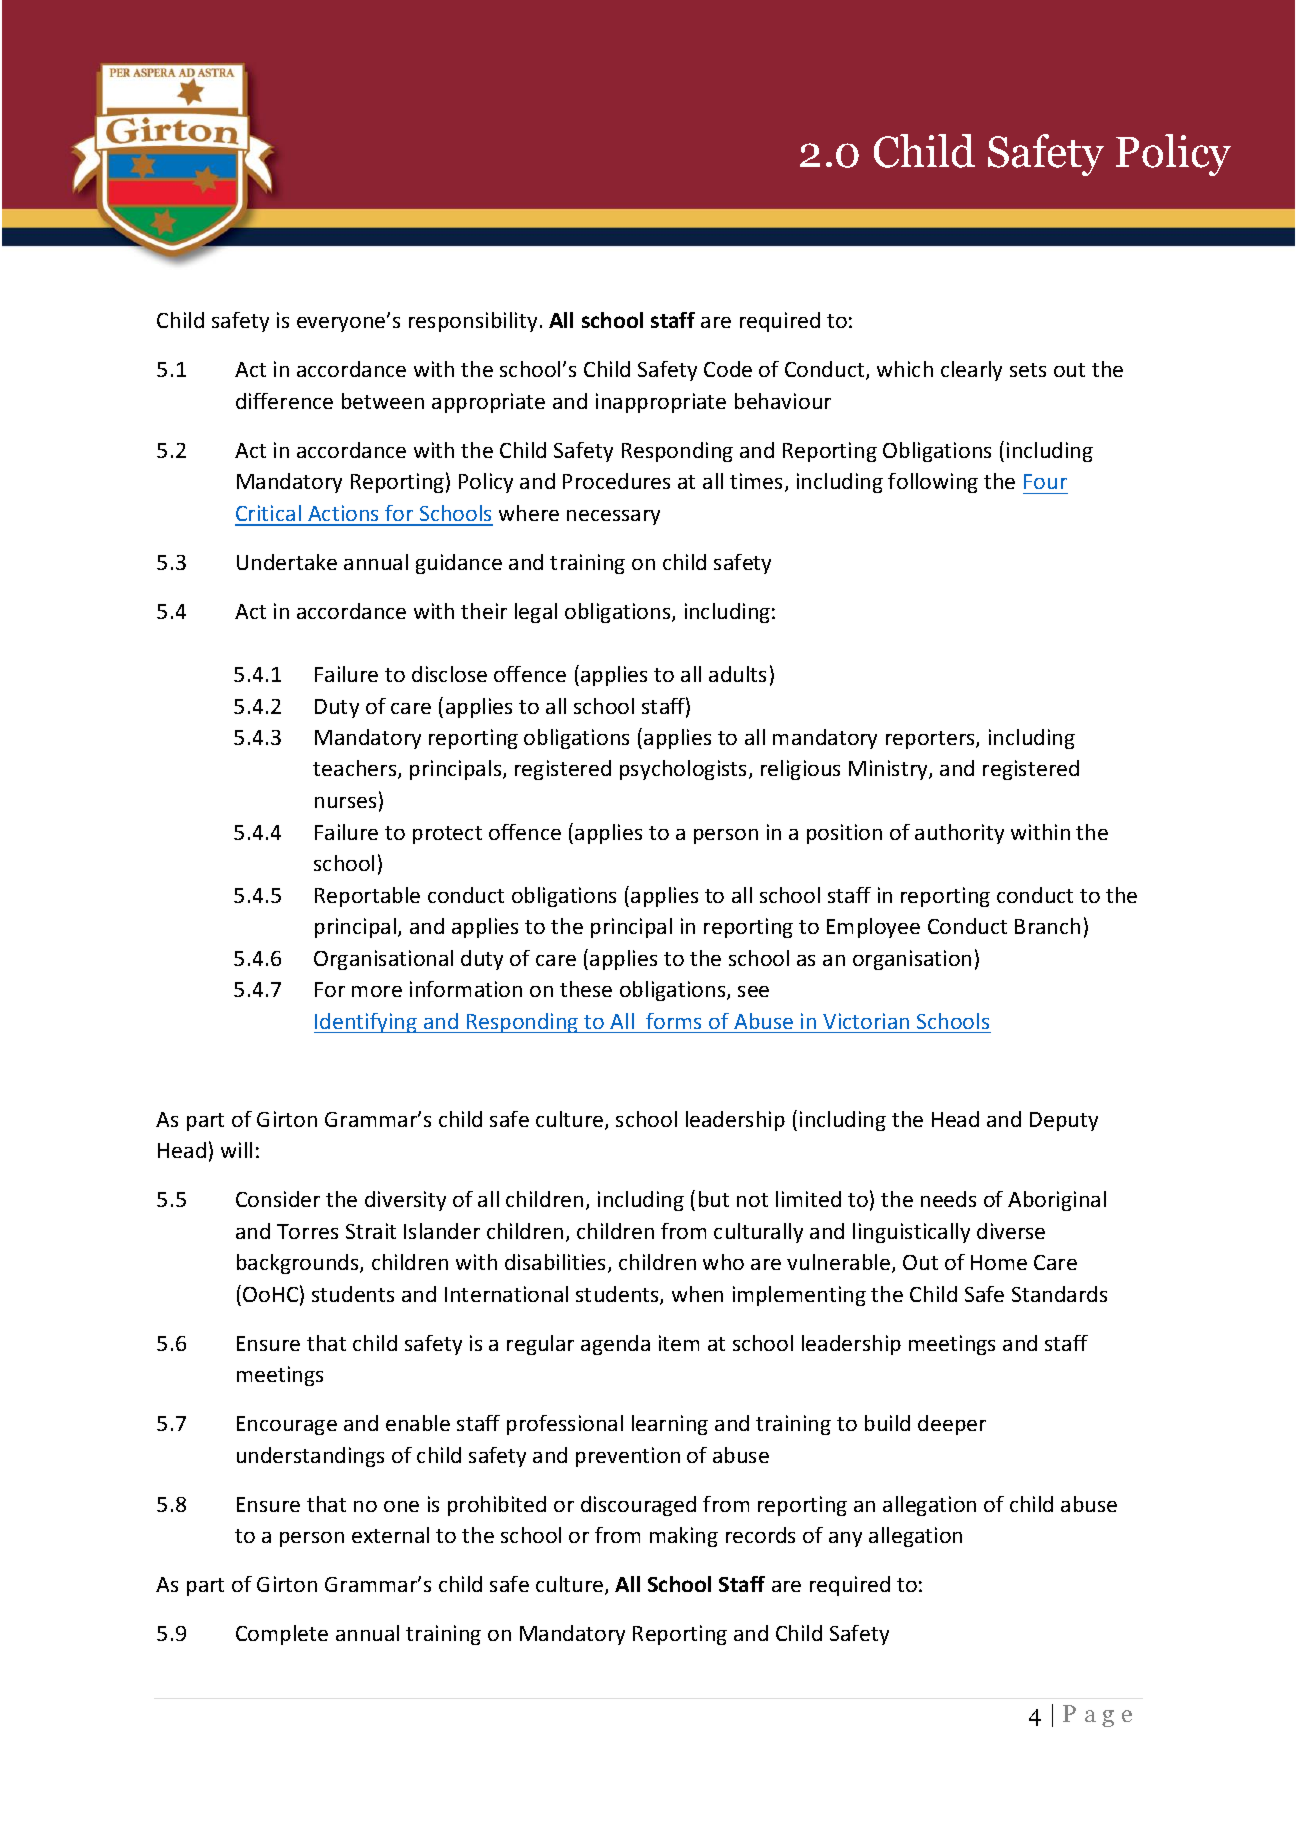 The image size is (1296, 1832). I want to click on Branch, so click(1047, 926).
